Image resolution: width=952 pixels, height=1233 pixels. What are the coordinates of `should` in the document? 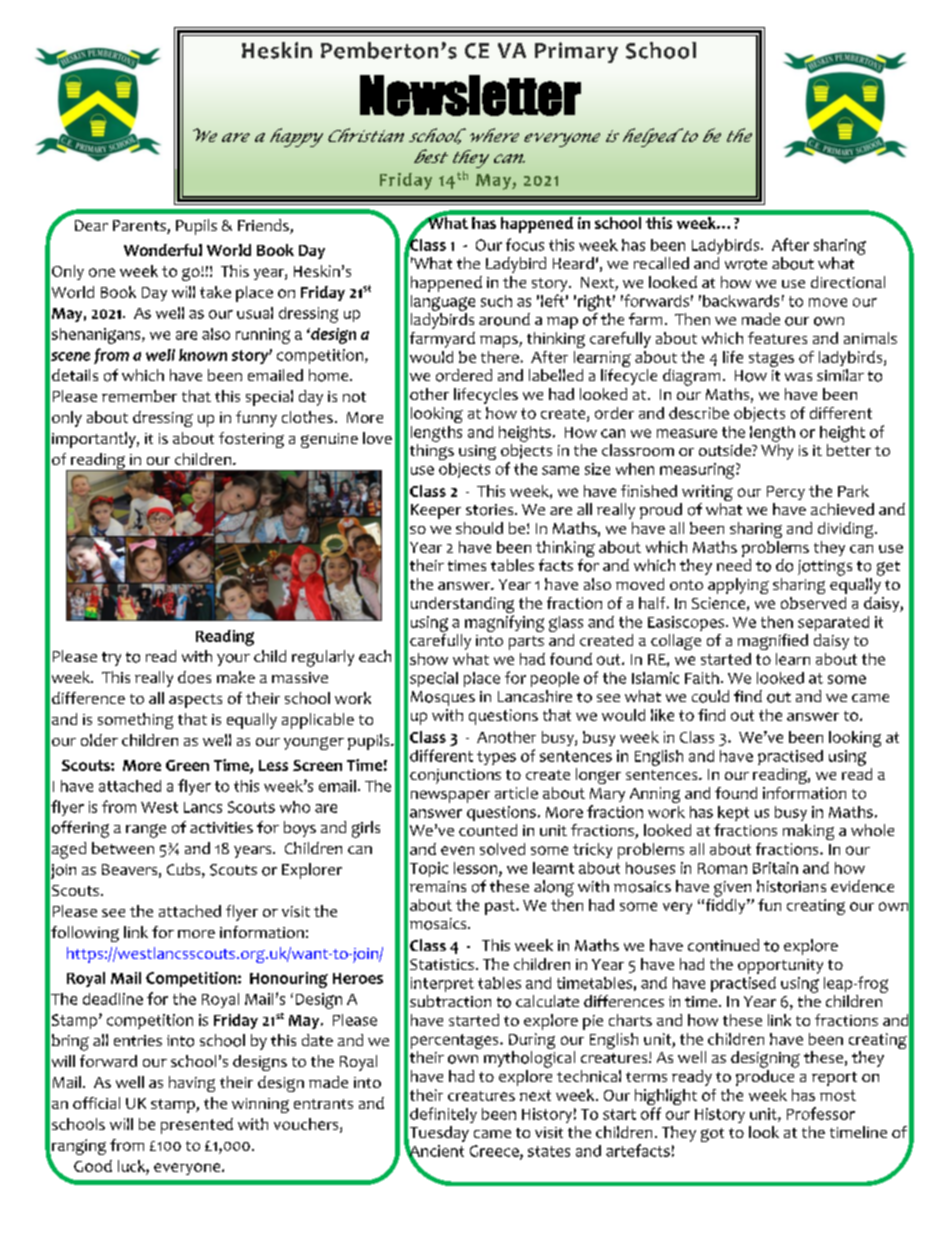 It's located at (479, 528).
